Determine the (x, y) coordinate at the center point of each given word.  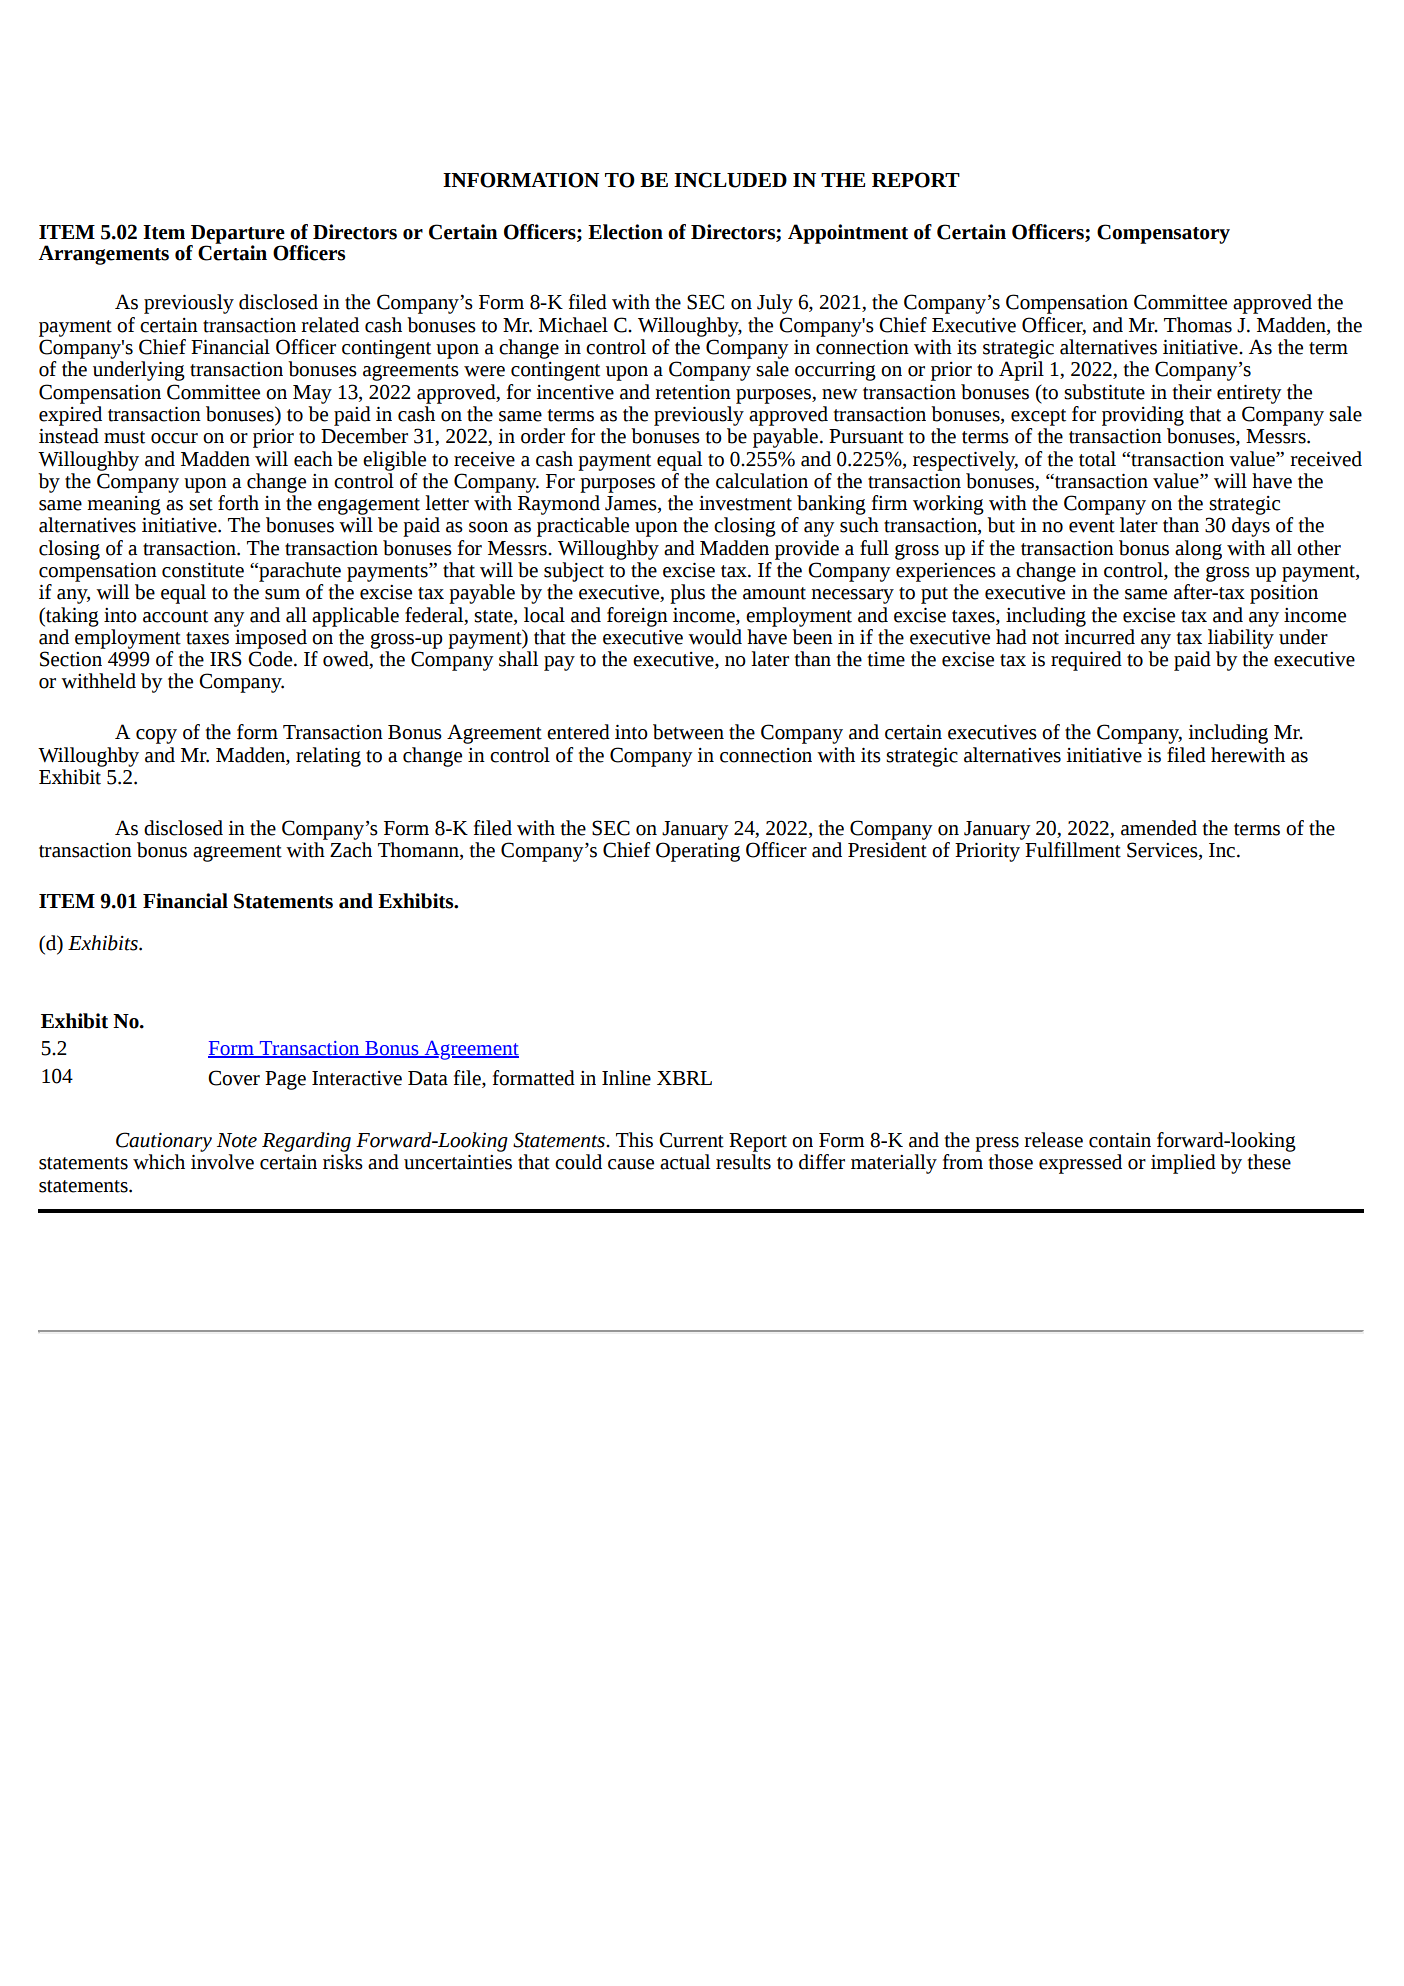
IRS (226, 659)
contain (1120, 1140)
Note (237, 1140)
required (1086, 661)
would (715, 637)
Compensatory (1163, 234)
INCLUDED (730, 180)
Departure (237, 235)
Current (691, 1140)
